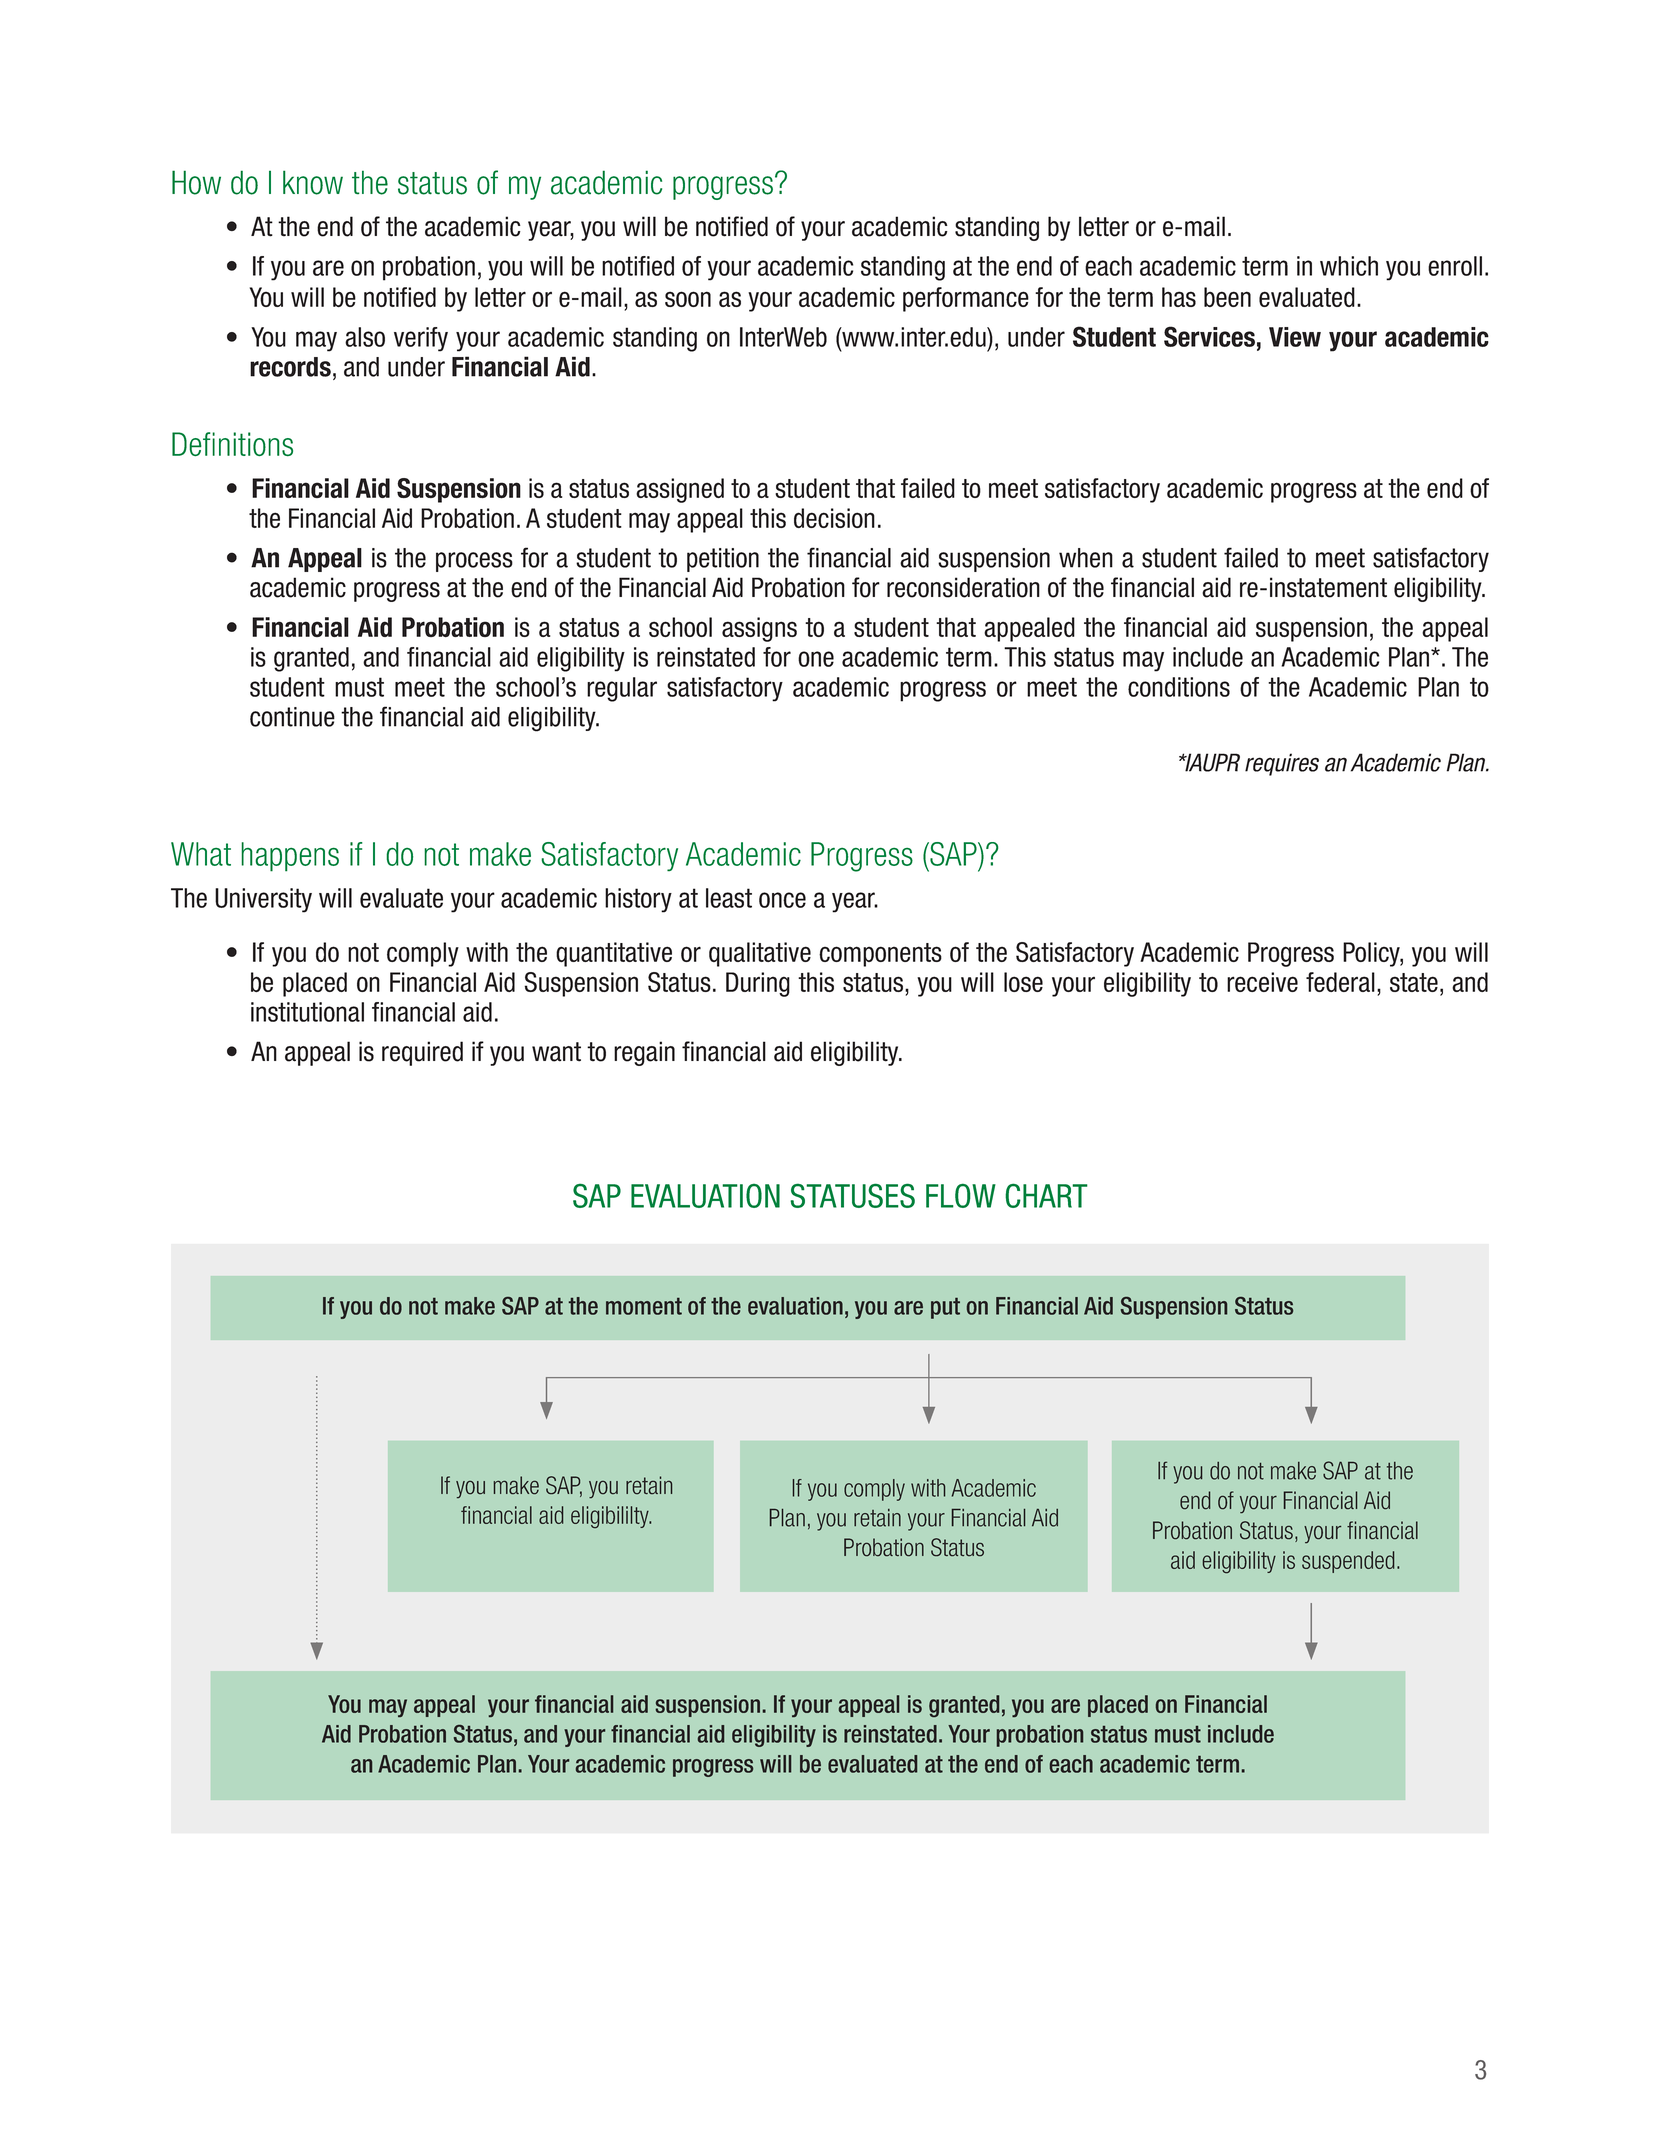 The height and width of the document is (2148, 1660). What do you see at coordinates (313, 182) in the document?
I see `know` at bounding box center [313, 182].
